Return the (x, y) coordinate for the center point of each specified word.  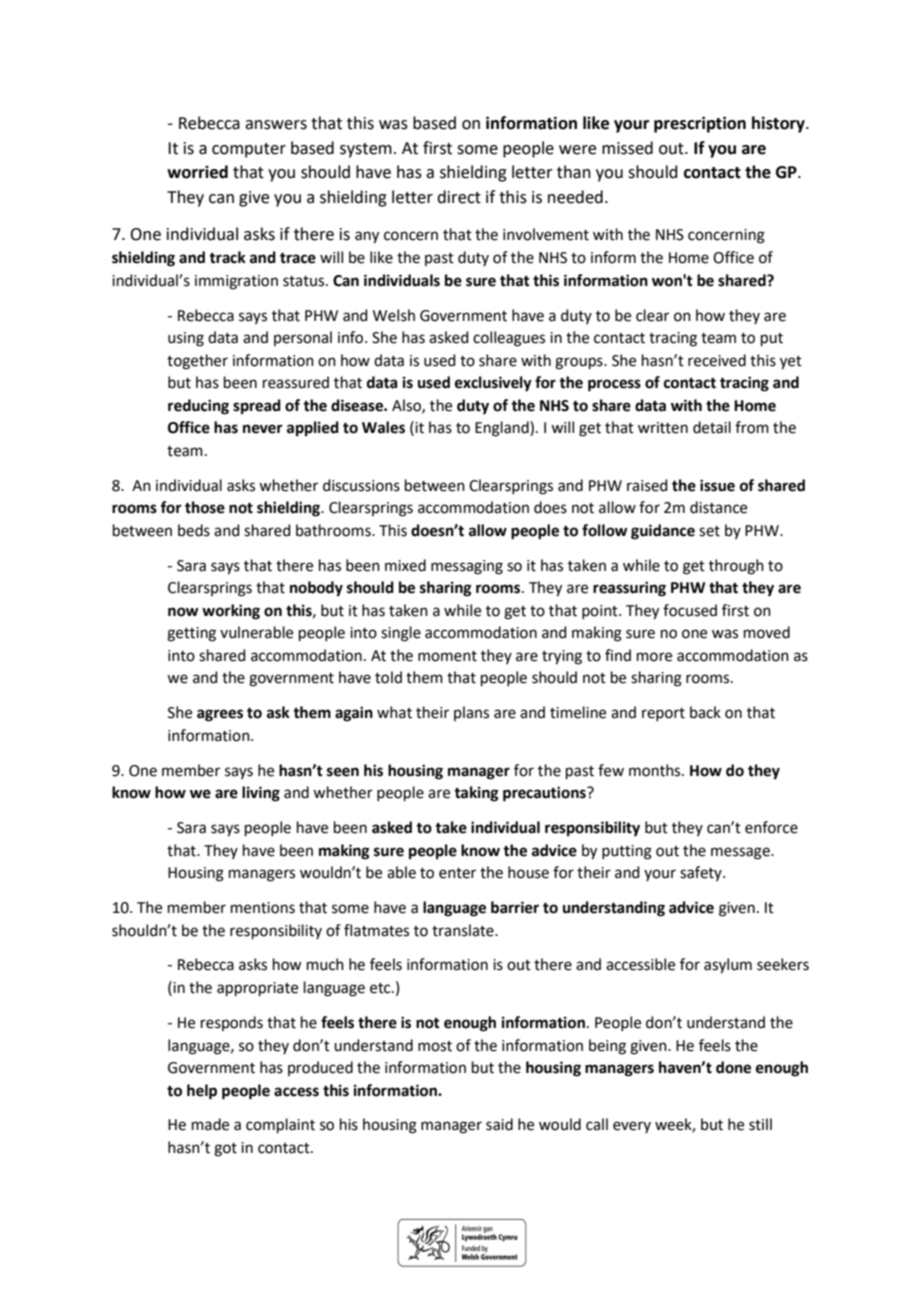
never (263, 429)
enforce (771, 827)
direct (459, 197)
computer (249, 150)
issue (717, 485)
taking (476, 794)
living (261, 794)
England (503, 429)
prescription (700, 124)
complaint (280, 1125)
